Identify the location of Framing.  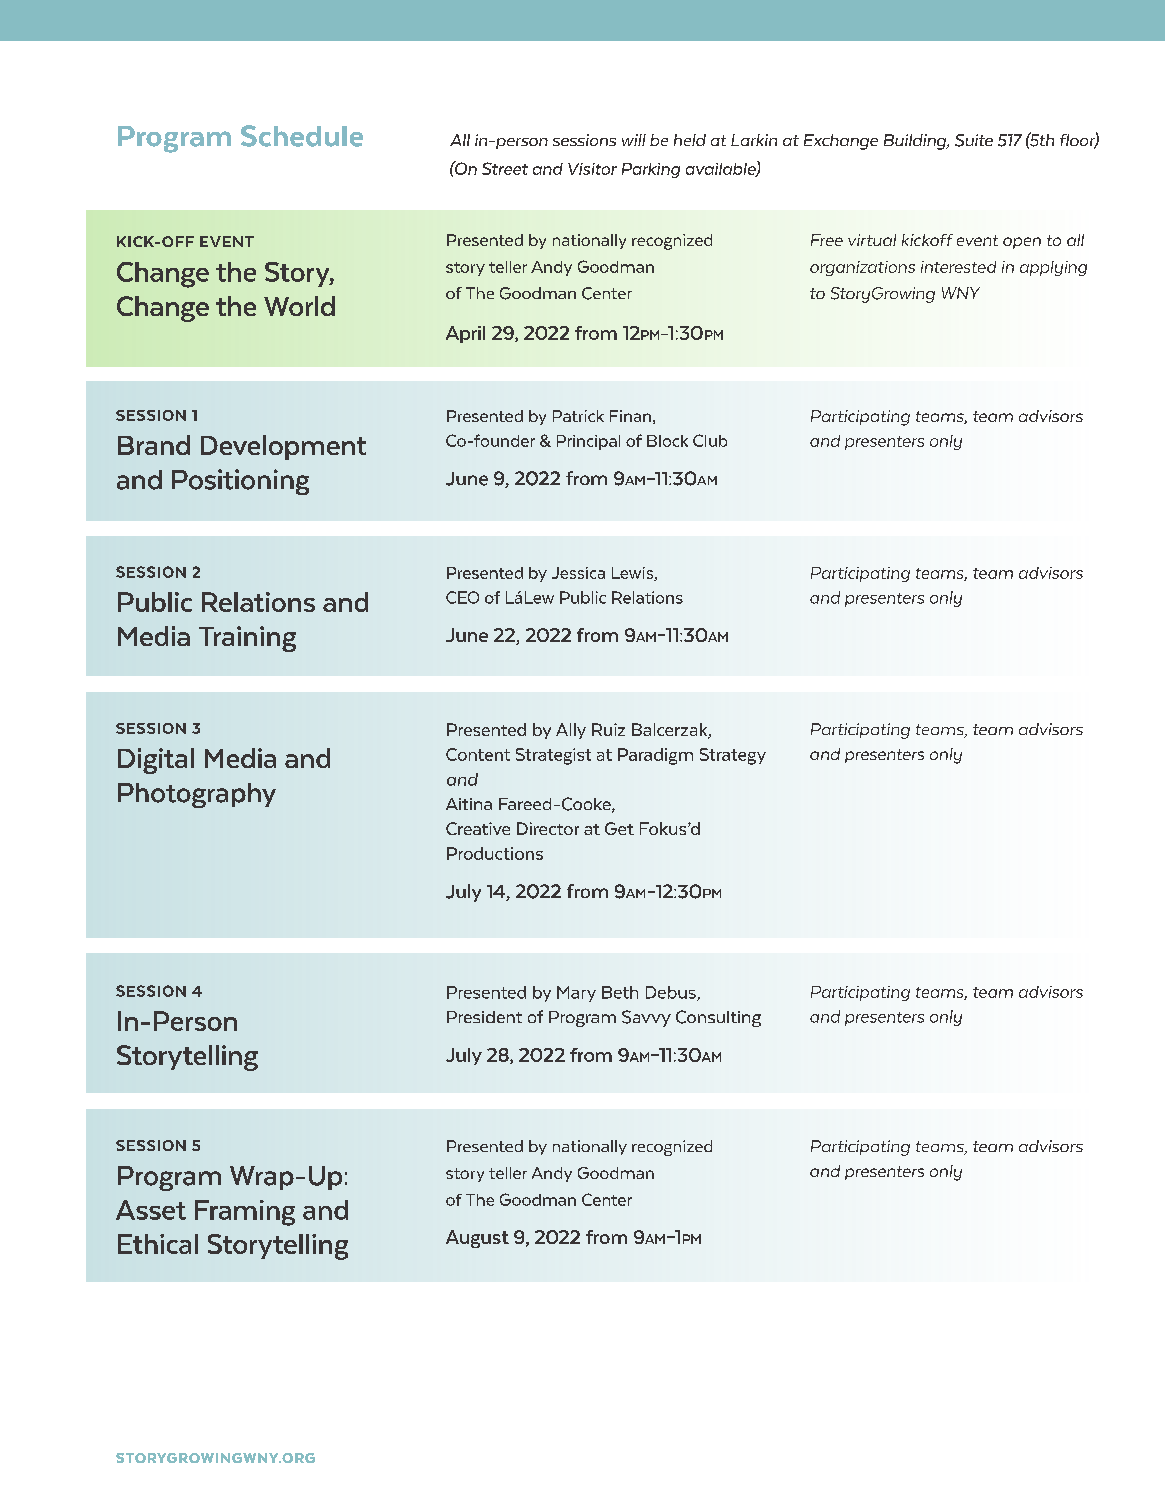
(245, 1213).
